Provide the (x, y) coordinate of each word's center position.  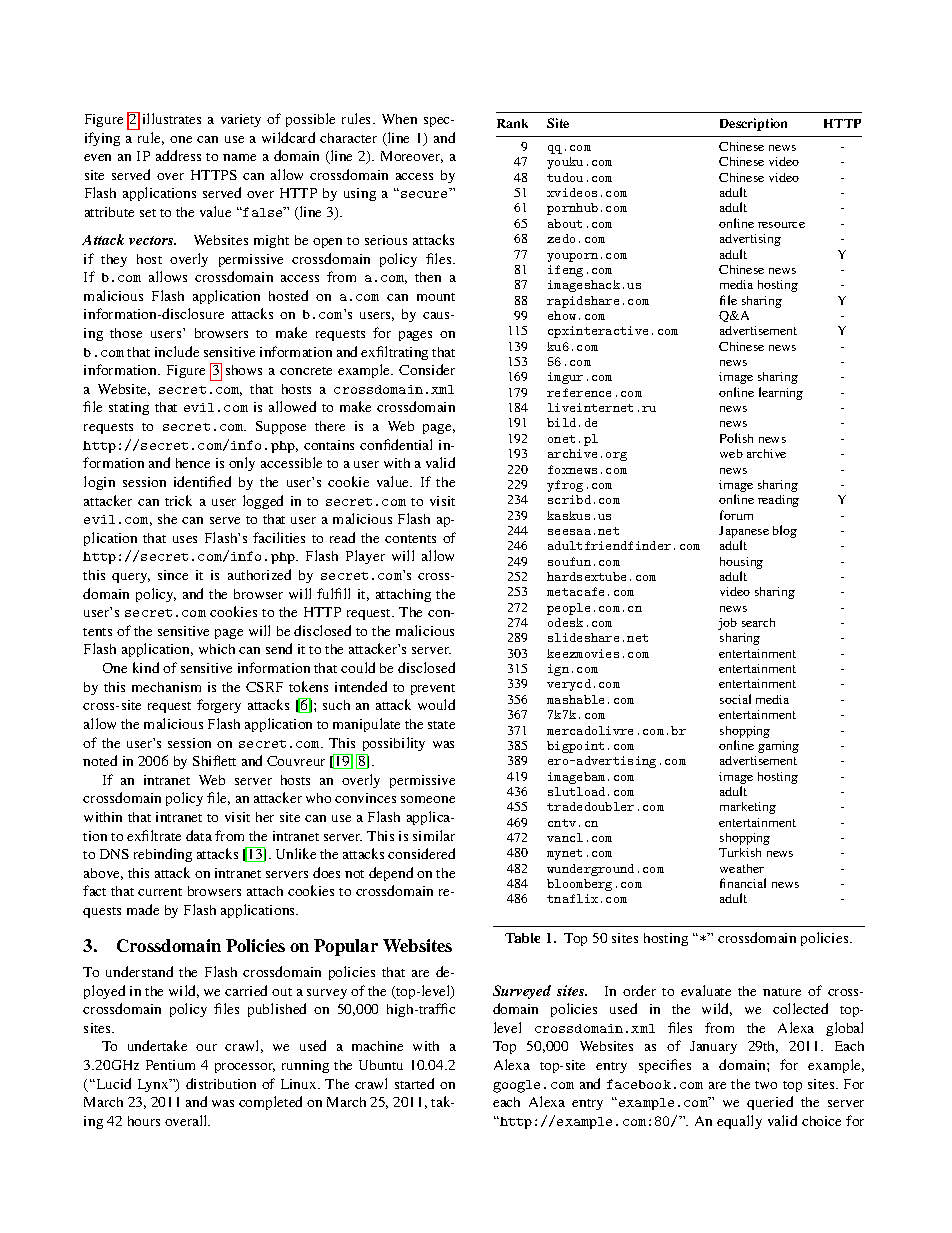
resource (781, 225)
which (217, 649)
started (414, 1083)
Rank (512, 123)
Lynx (154, 1085)
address (178, 155)
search (758, 622)
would (436, 704)
